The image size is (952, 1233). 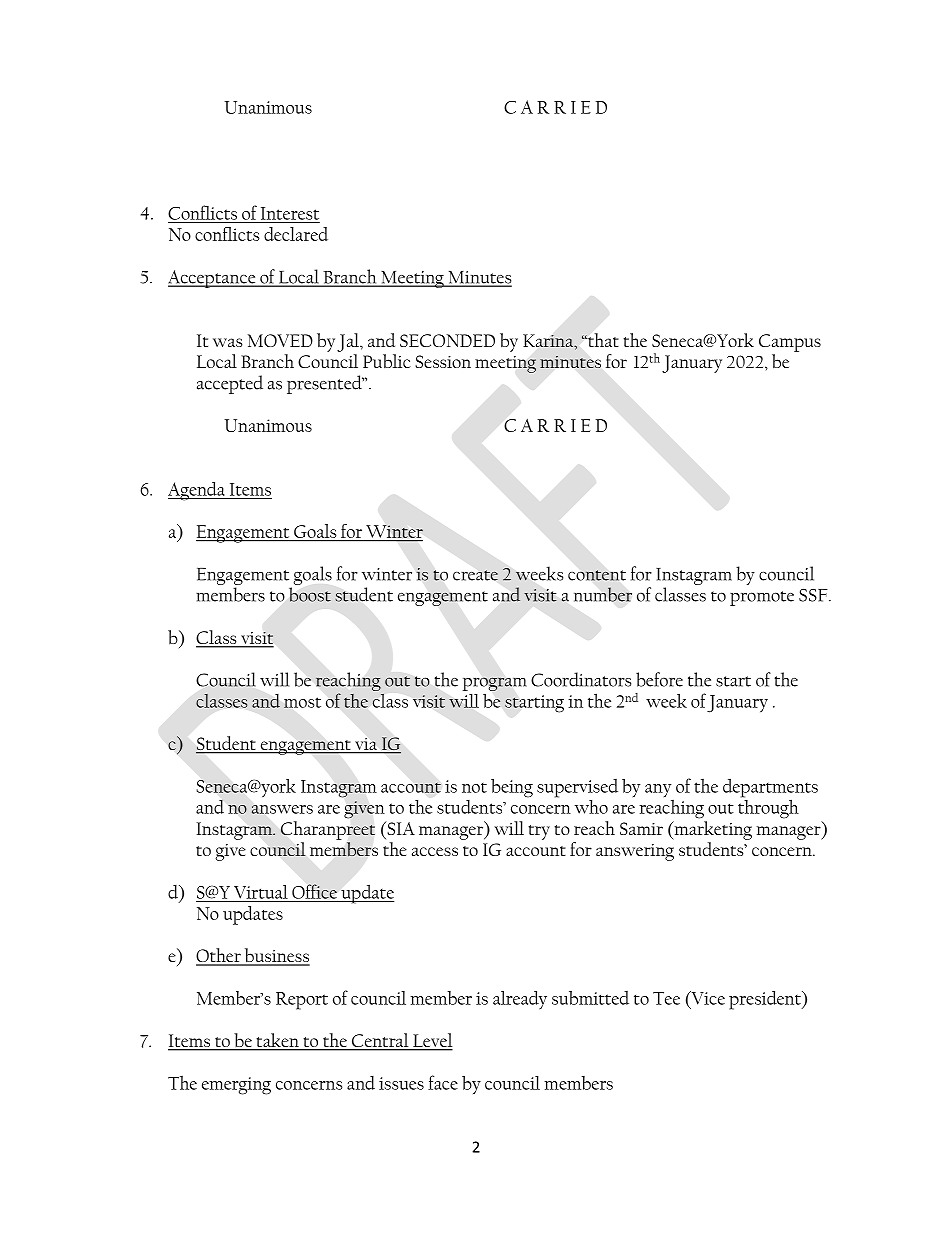 I want to click on Campus, so click(x=790, y=343).
